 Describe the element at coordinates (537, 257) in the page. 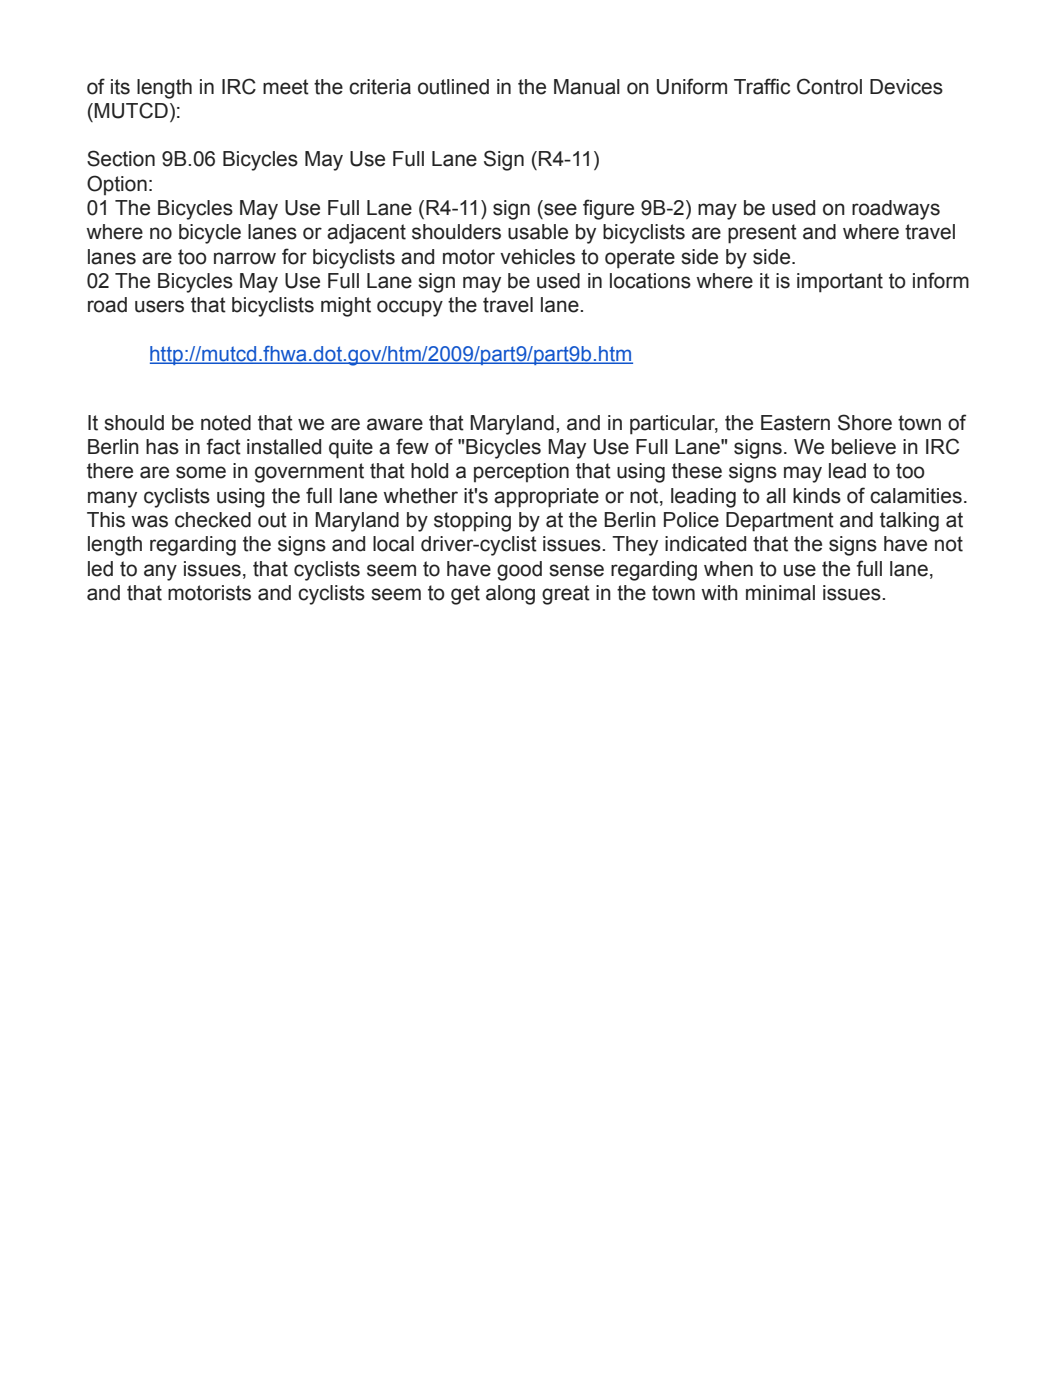

I see `vehicles` at that location.
